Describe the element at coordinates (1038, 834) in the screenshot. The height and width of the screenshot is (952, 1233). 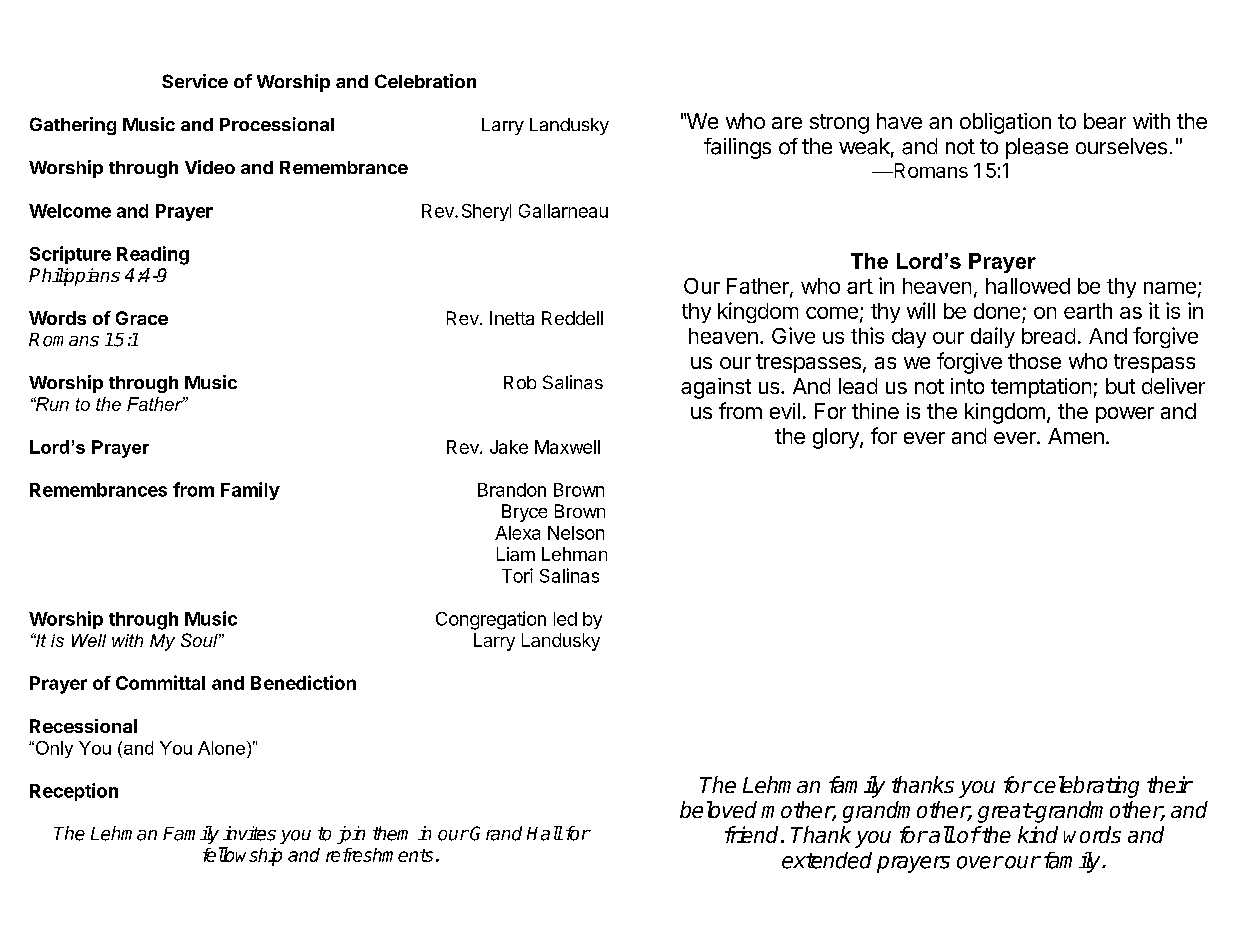
I see `kind` at that location.
